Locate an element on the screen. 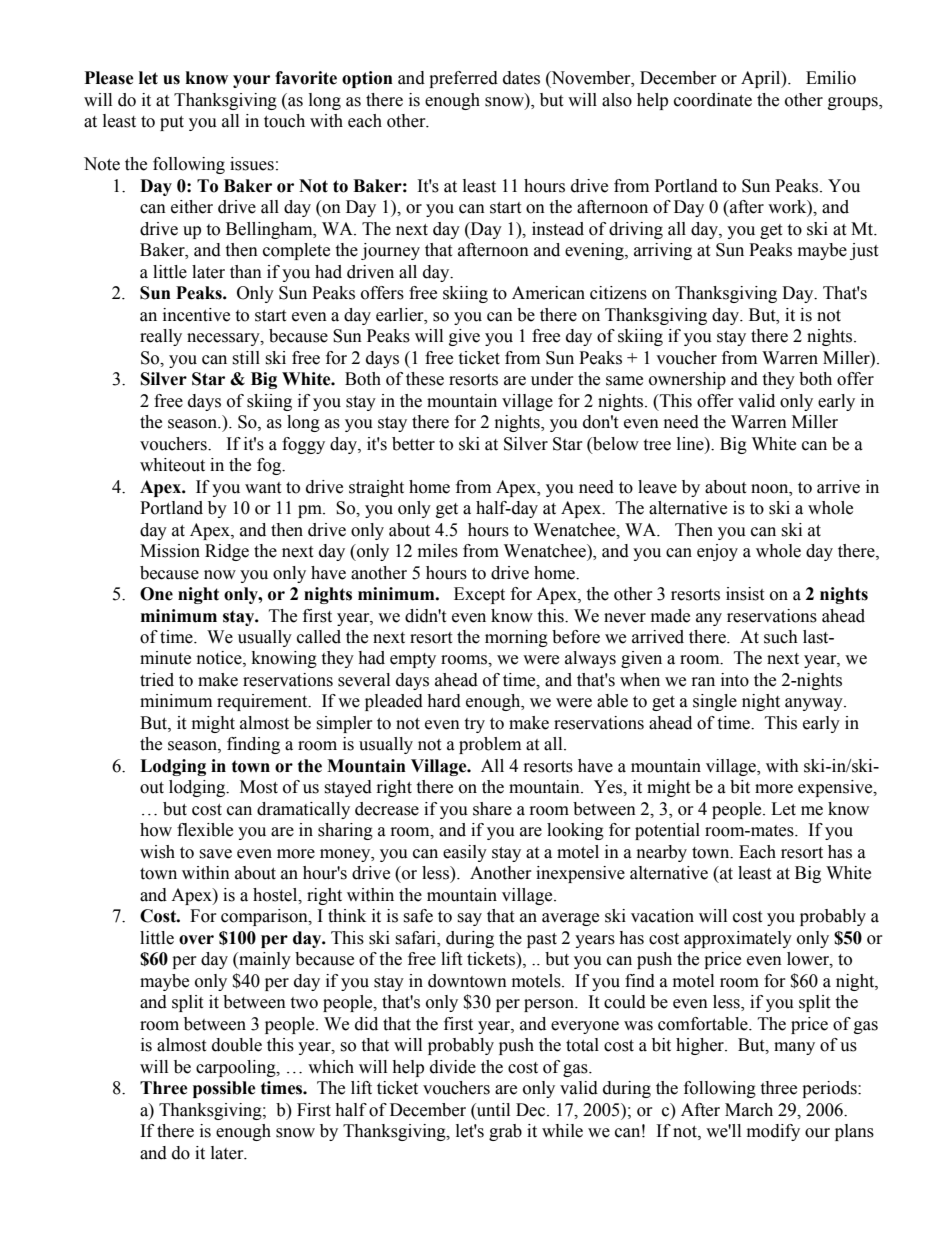 This screenshot has height=1233, width=952. March is located at coordinates (749, 1110).
